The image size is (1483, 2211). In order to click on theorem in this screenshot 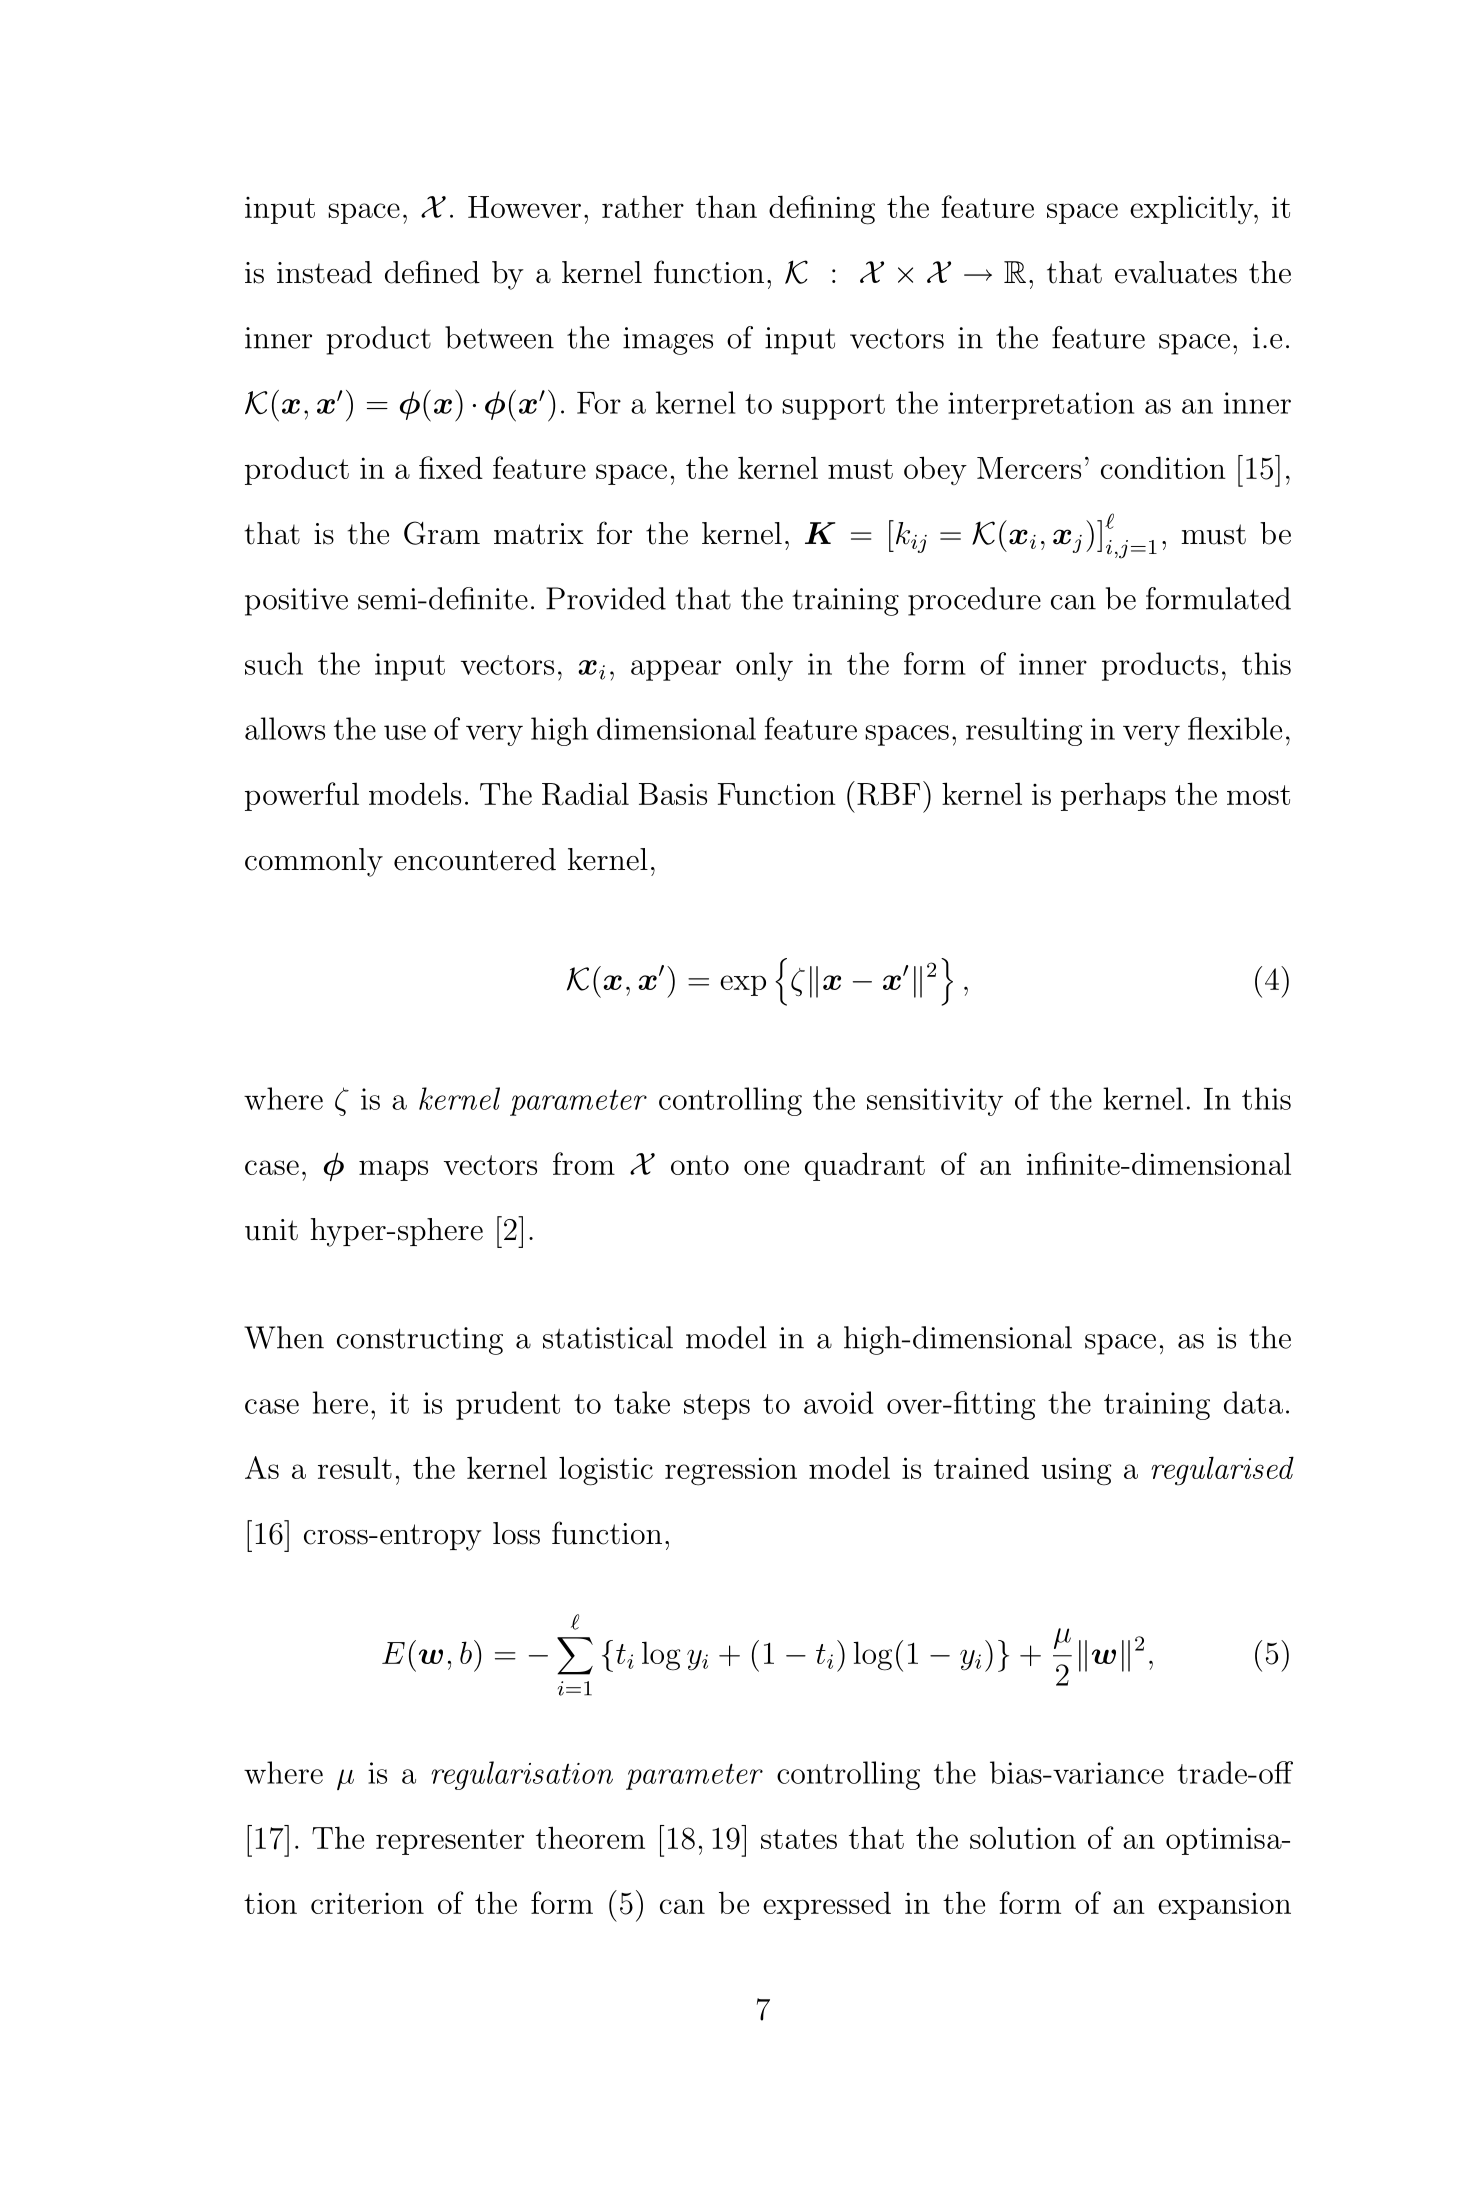, I will do `click(590, 1837)`.
